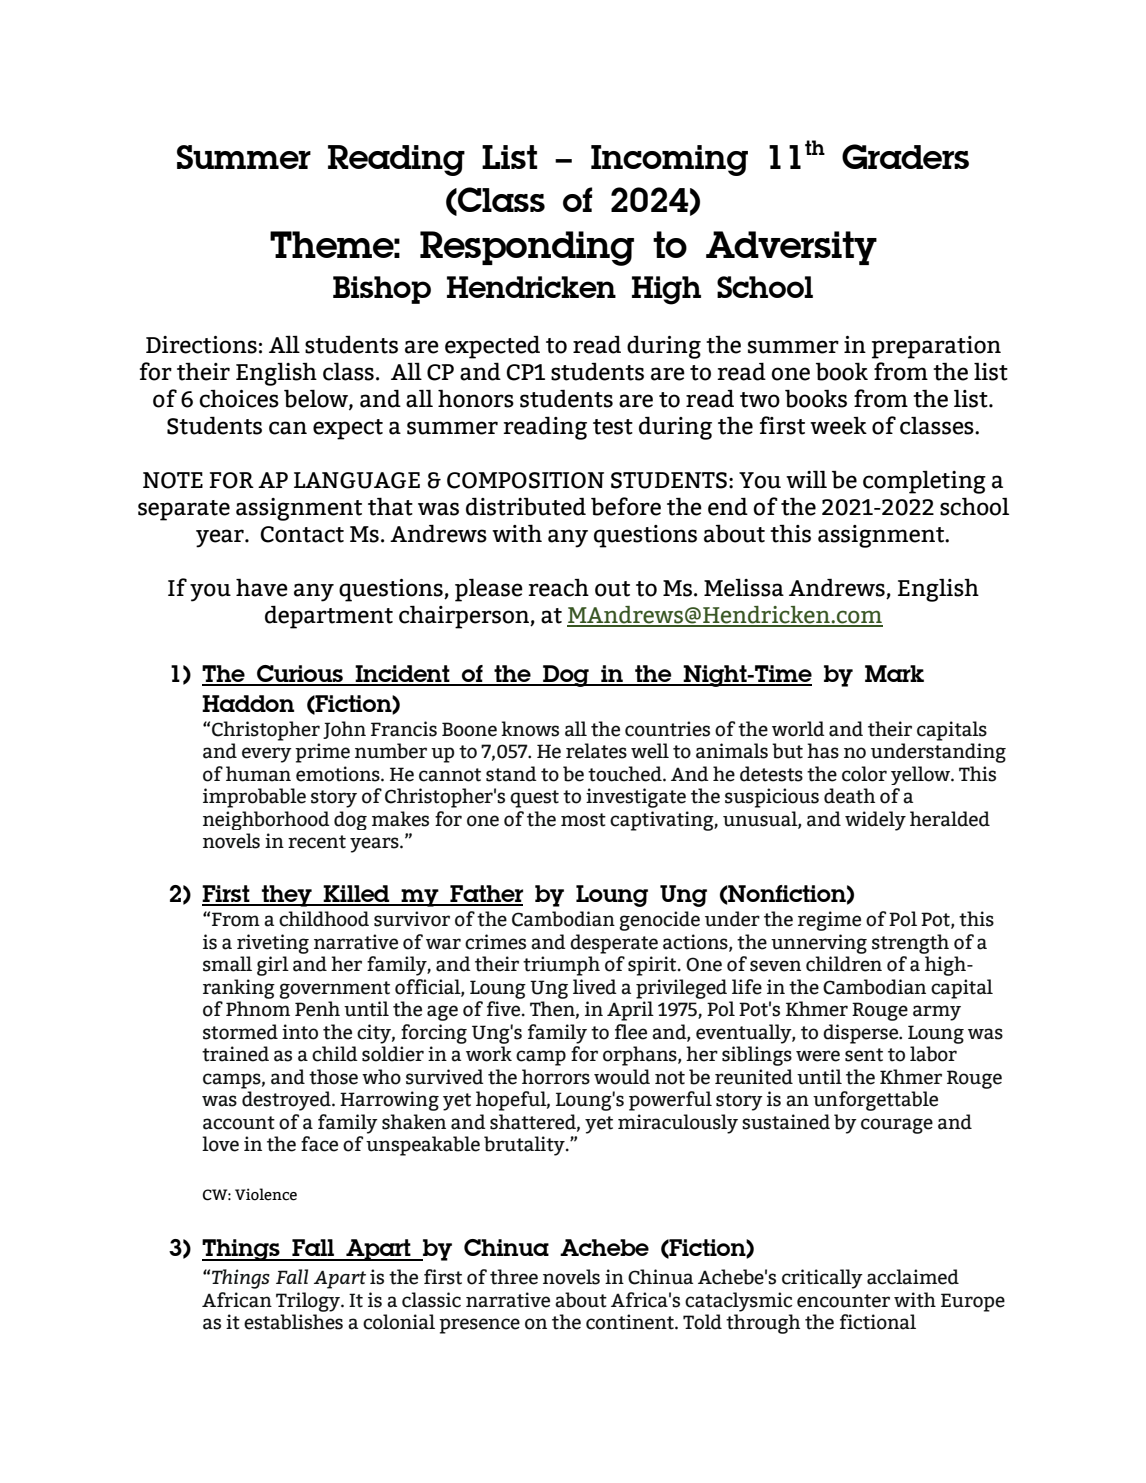  Describe the element at coordinates (924, 482) in the screenshot. I see `completing` at that location.
